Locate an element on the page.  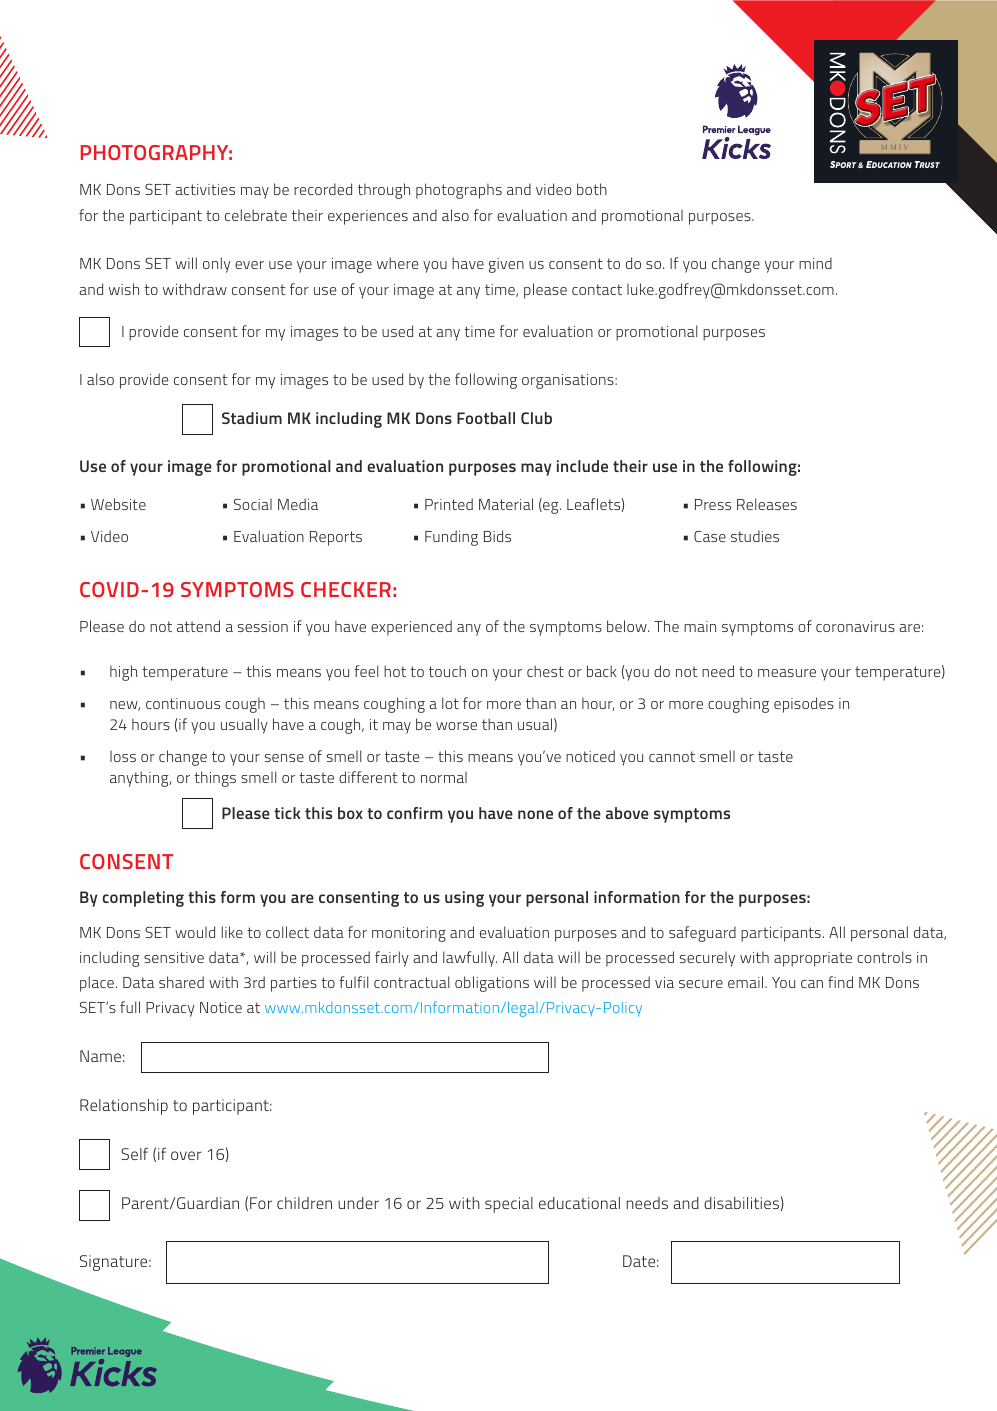
activities is located at coordinates (205, 189).
